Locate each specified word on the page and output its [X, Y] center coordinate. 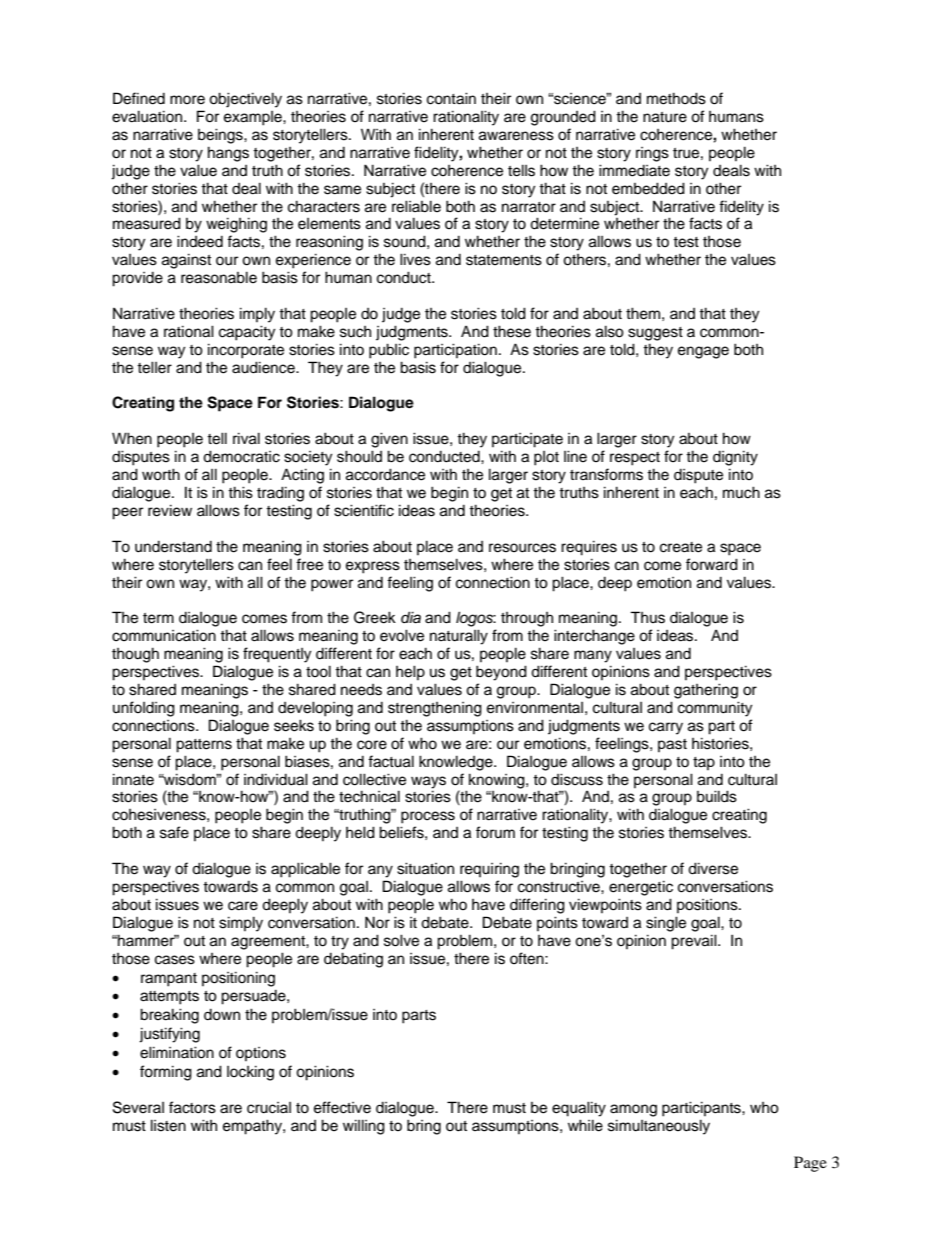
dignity [735, 458]
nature [665, 117]
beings [221, 136]
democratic [241, 456]
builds [717, 796]
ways [428, 782]
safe [174, 832]
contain [451, 98]
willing [364, 1127]
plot [546, 458]
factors [192, 1107]
